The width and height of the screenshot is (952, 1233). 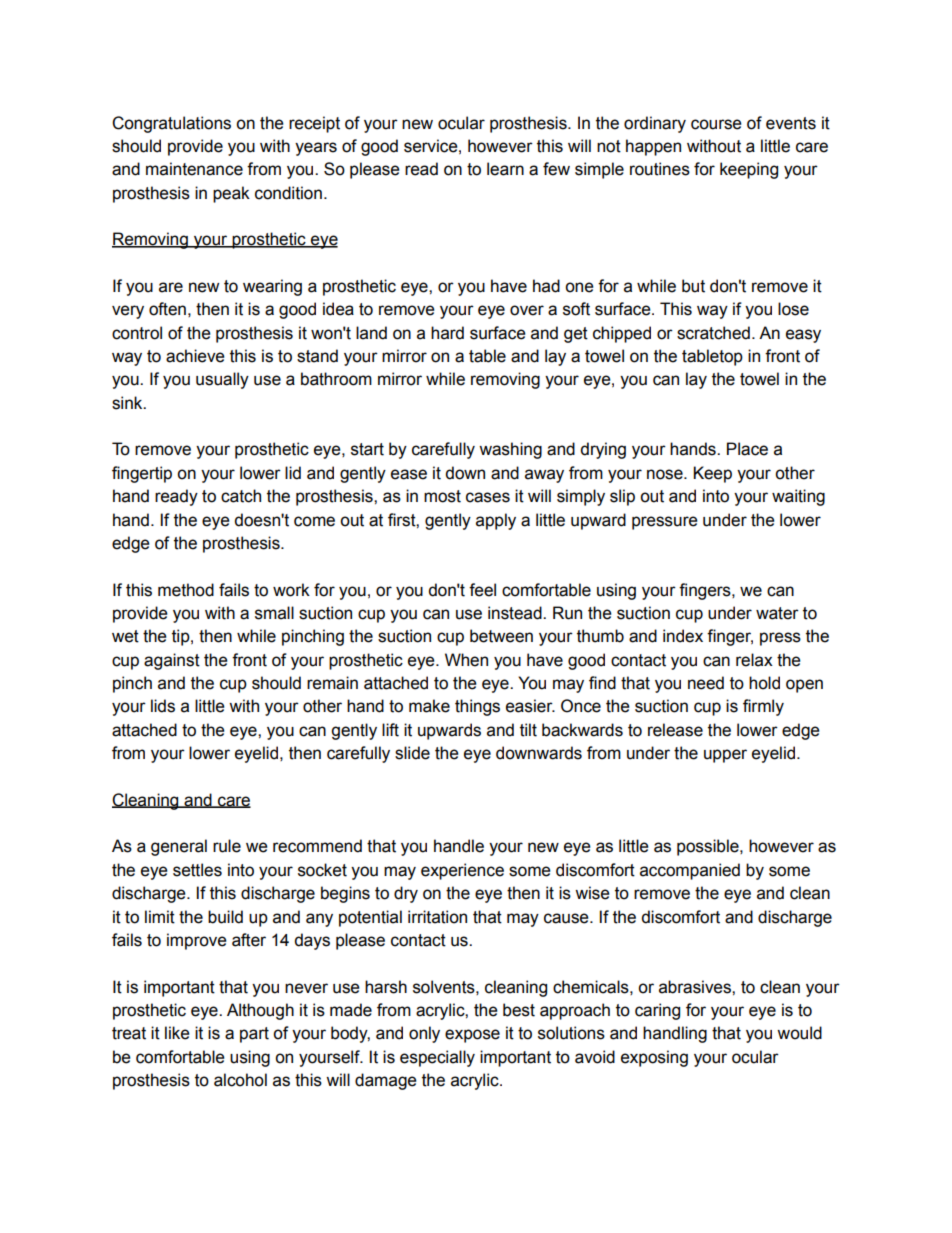 I want to click on like, so click(x=177, y=1033).
